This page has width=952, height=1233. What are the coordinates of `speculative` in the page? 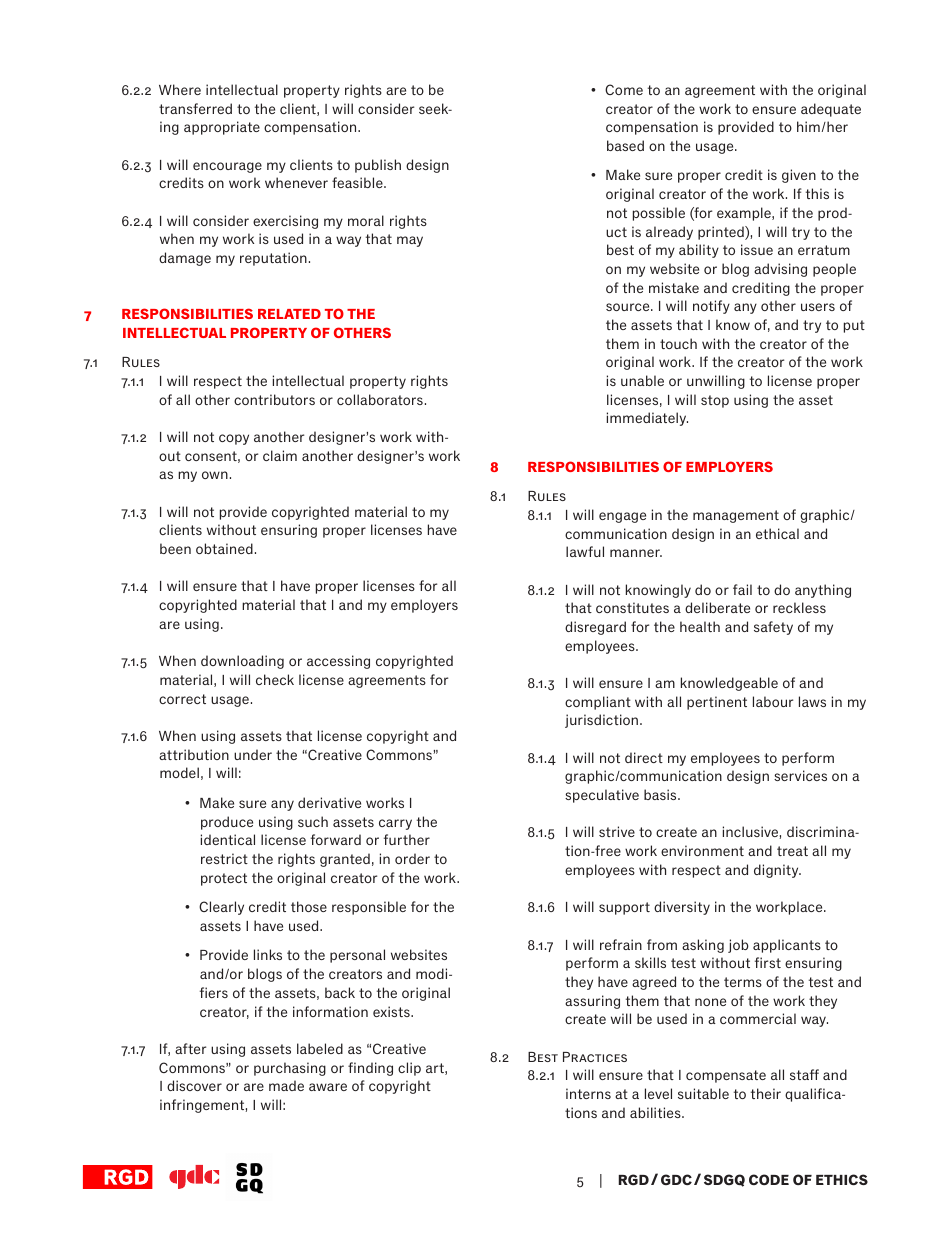 It's located at (602, 796).
